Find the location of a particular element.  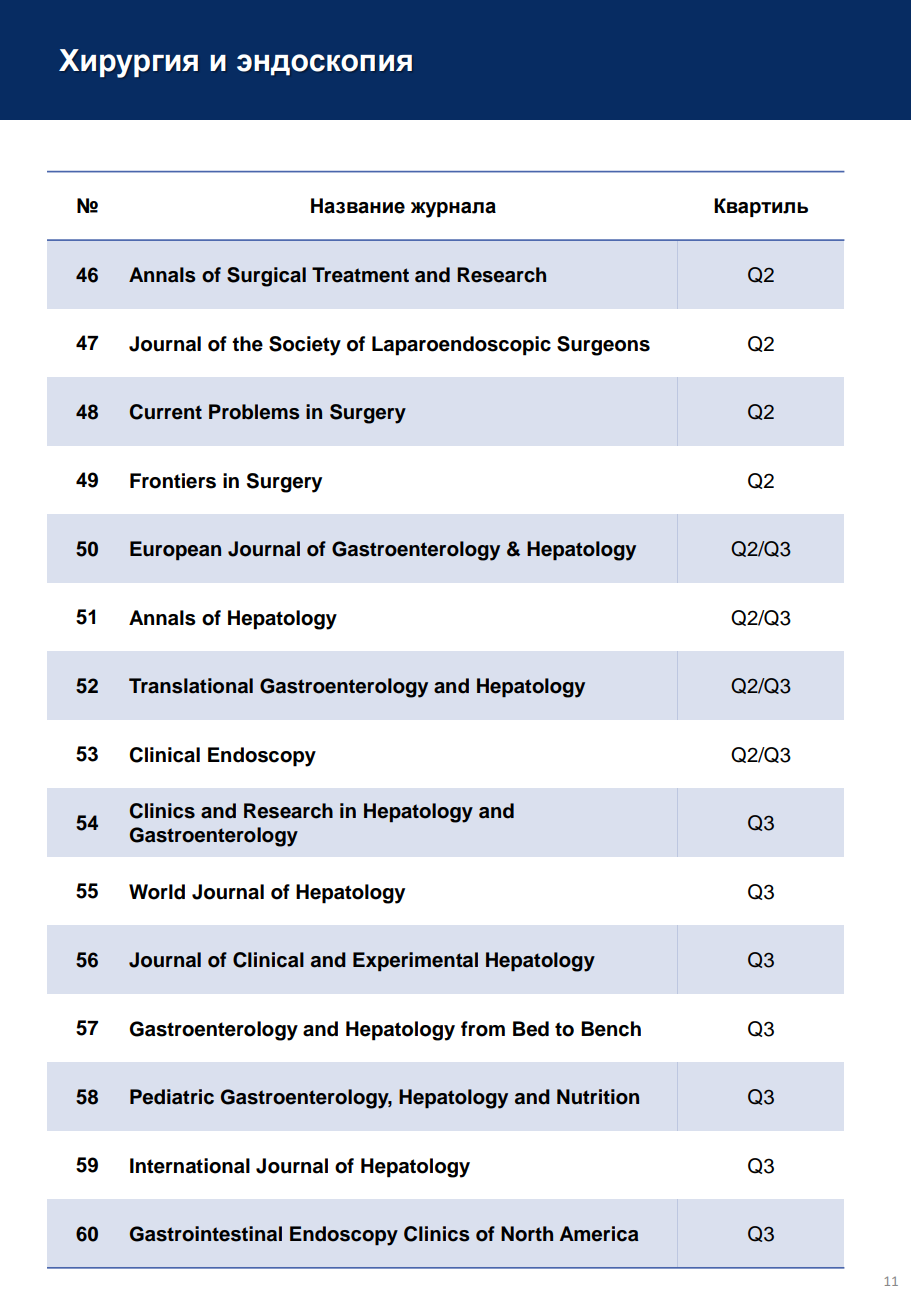

Treatment is located at coordinates (360, 275).
